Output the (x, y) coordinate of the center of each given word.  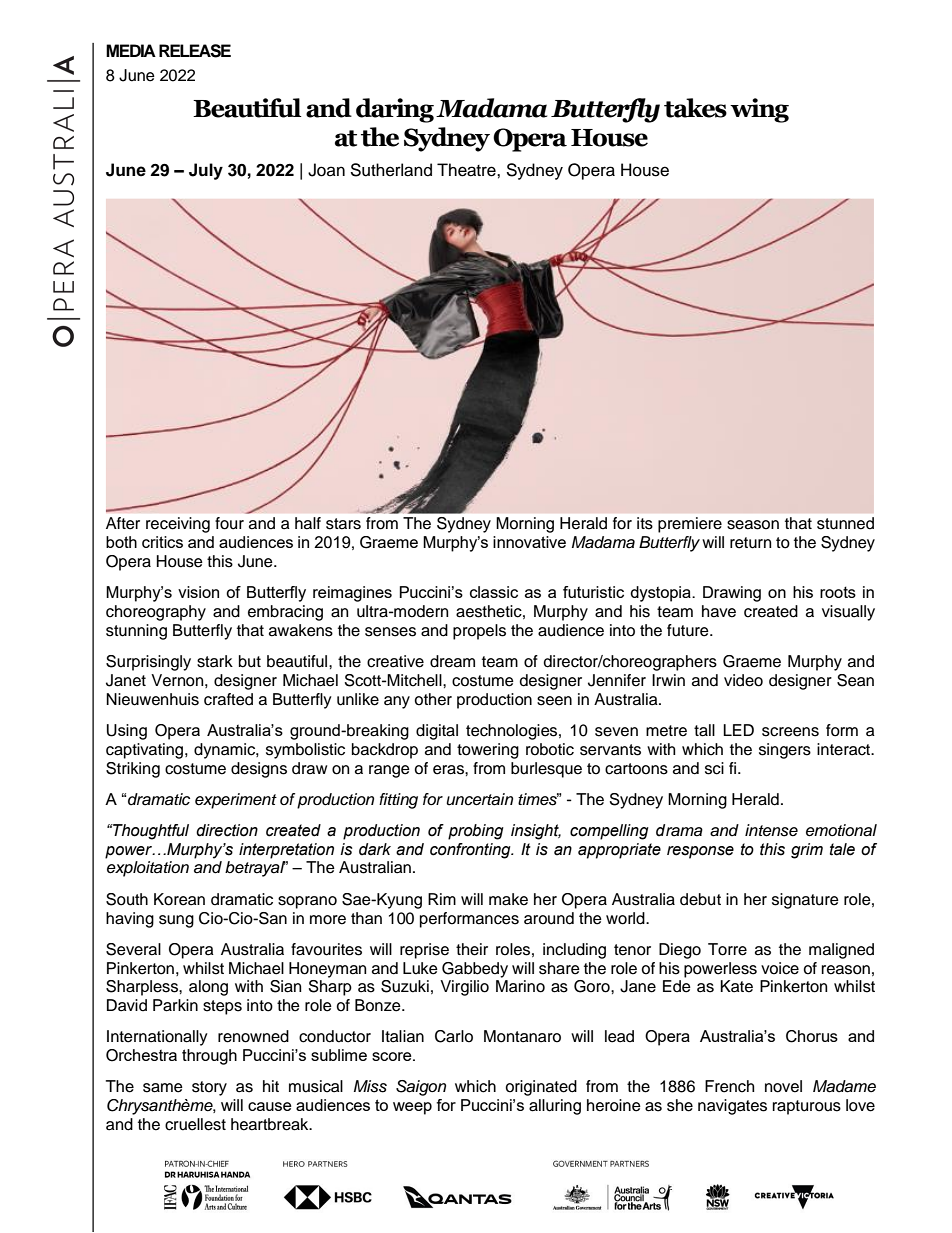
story (209, 1088)
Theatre (467, 170)
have (719, 611)
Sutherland (391, 170)
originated (541, 1088)
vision (198, 592)
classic (494, 592)
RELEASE (195, 51)
